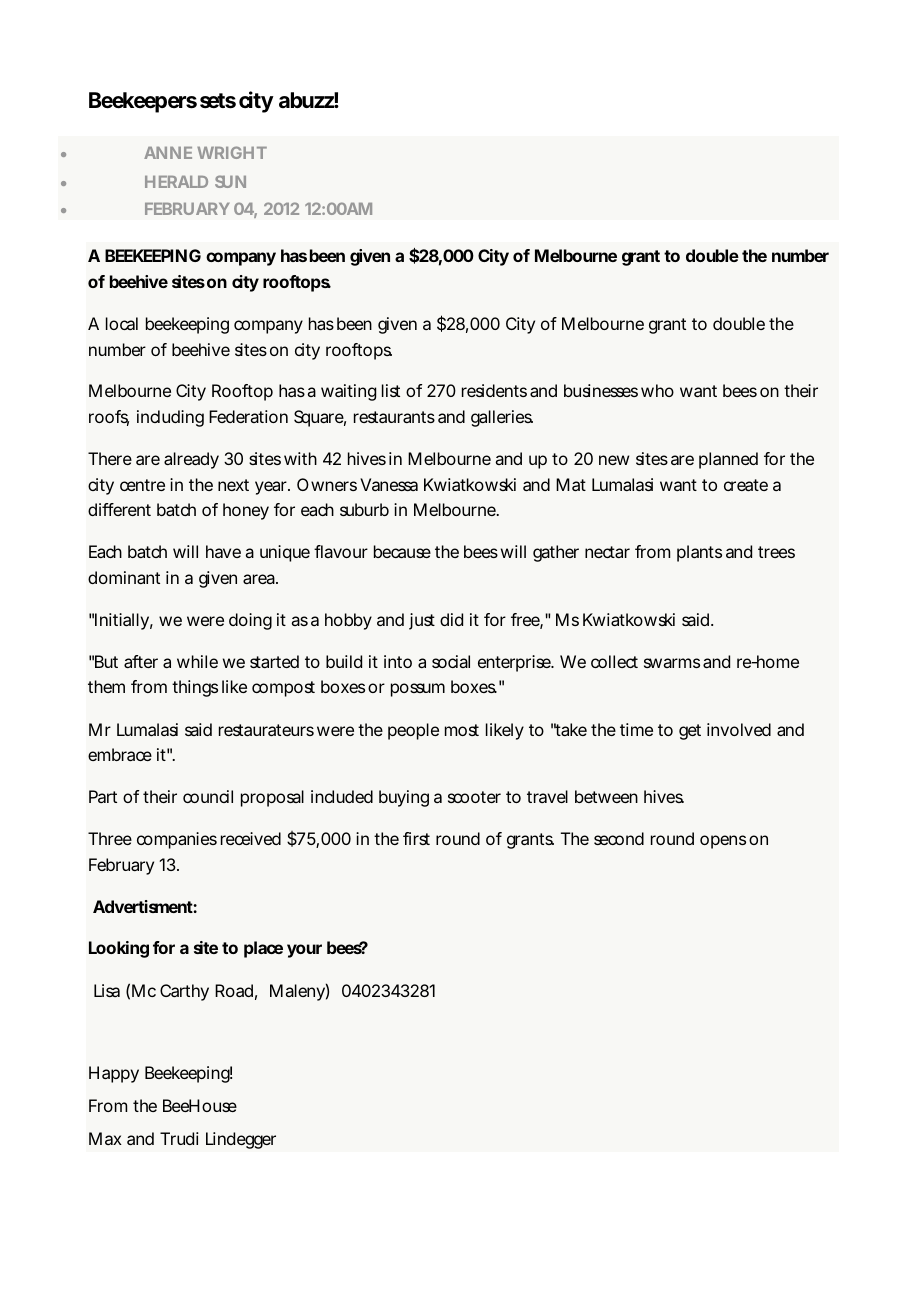  Describe the element at coordinates (179, 1138) in the image. I see `Trudi` at that location.
